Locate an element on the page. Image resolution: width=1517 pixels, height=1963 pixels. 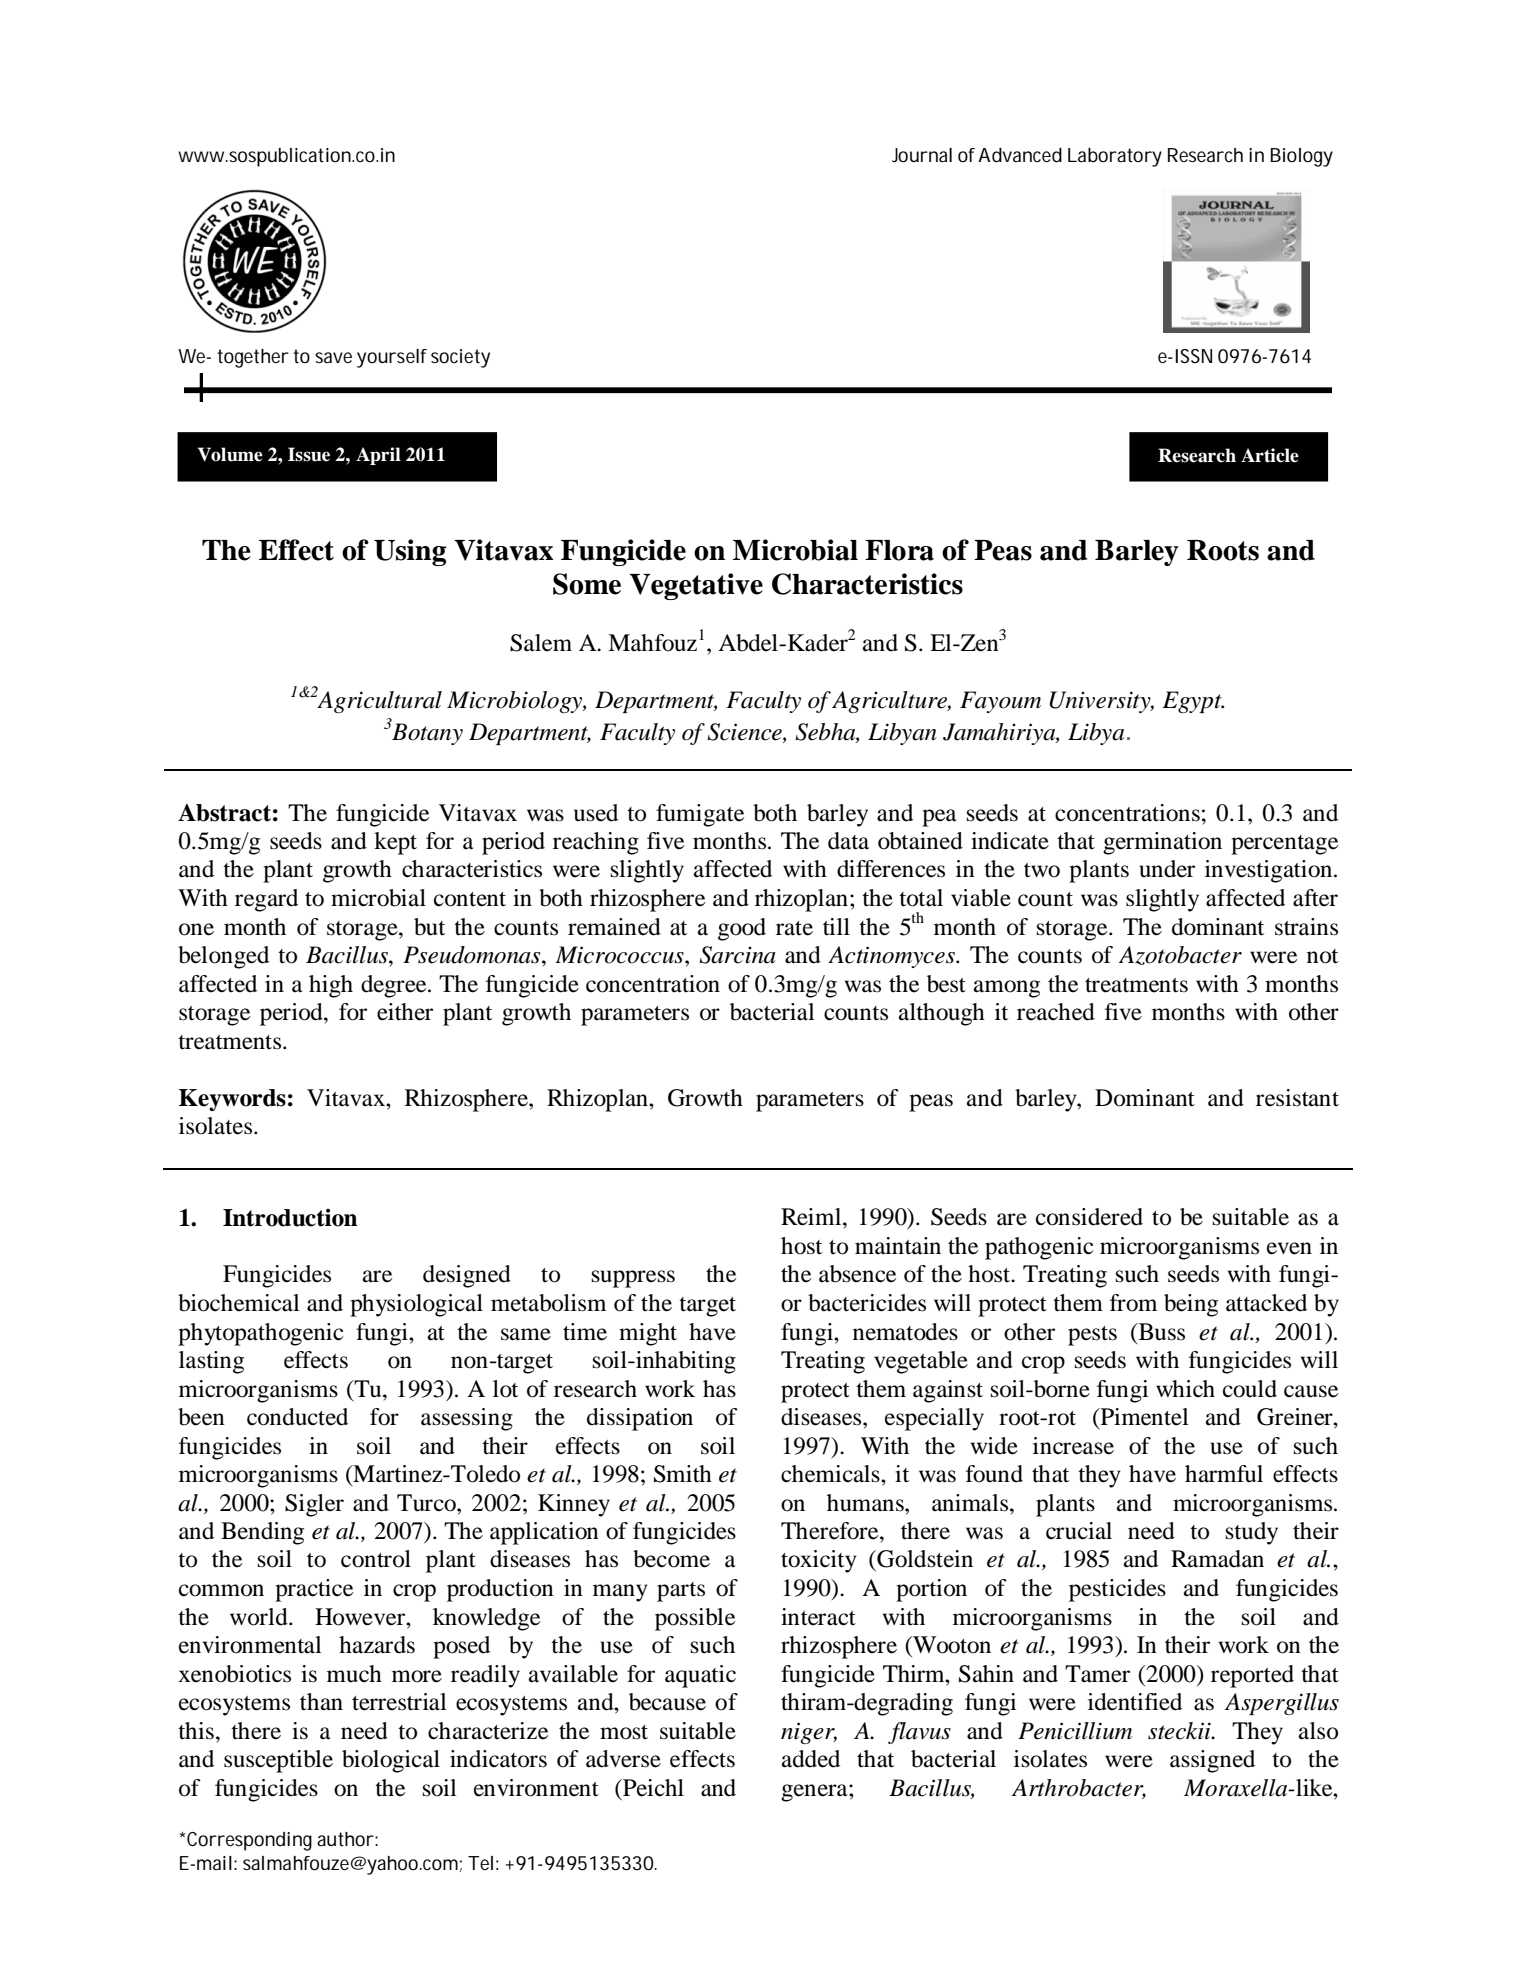
susceptible is located at coordinates (278, 1761).
